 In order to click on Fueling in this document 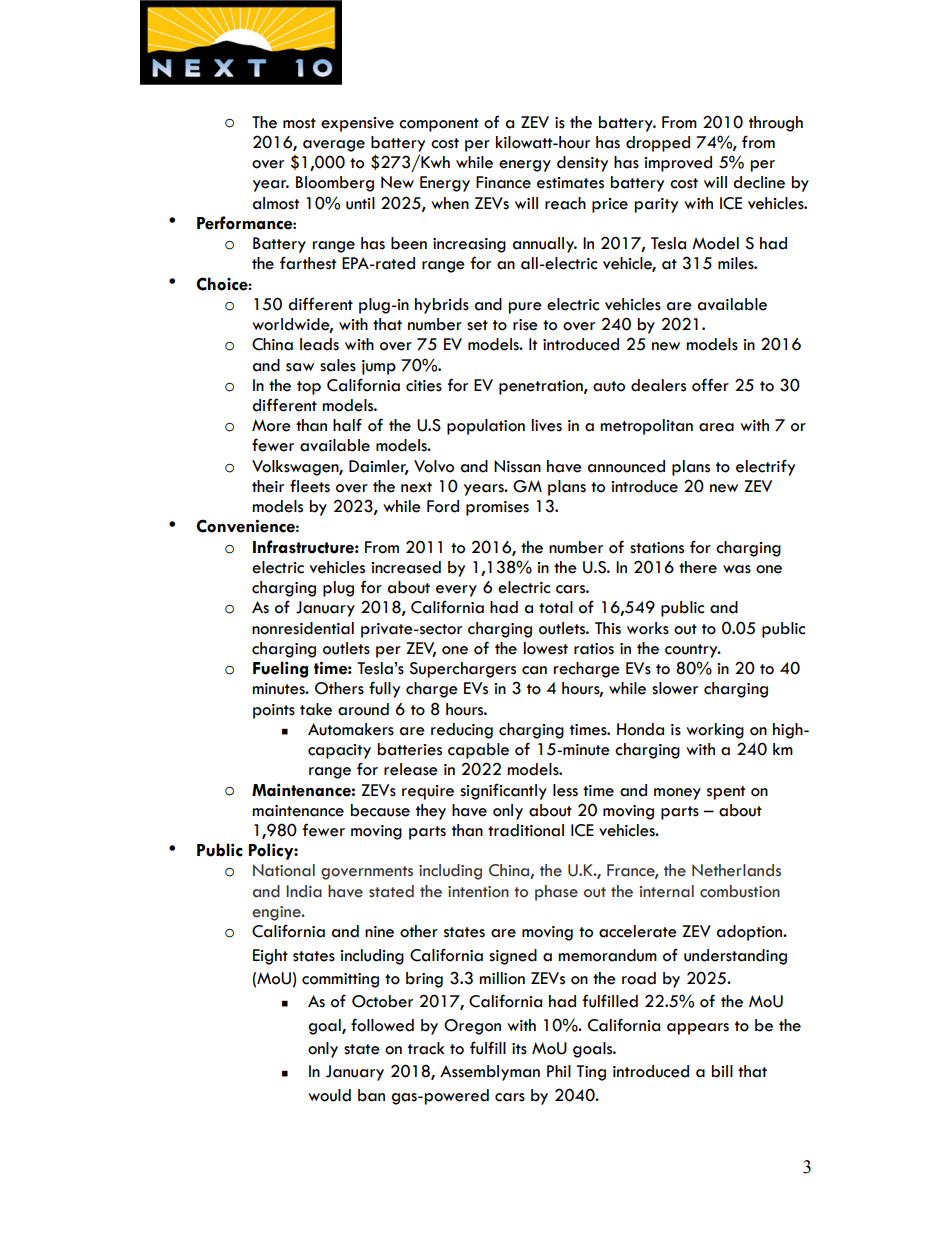, I will do `click(280, 669)`.
